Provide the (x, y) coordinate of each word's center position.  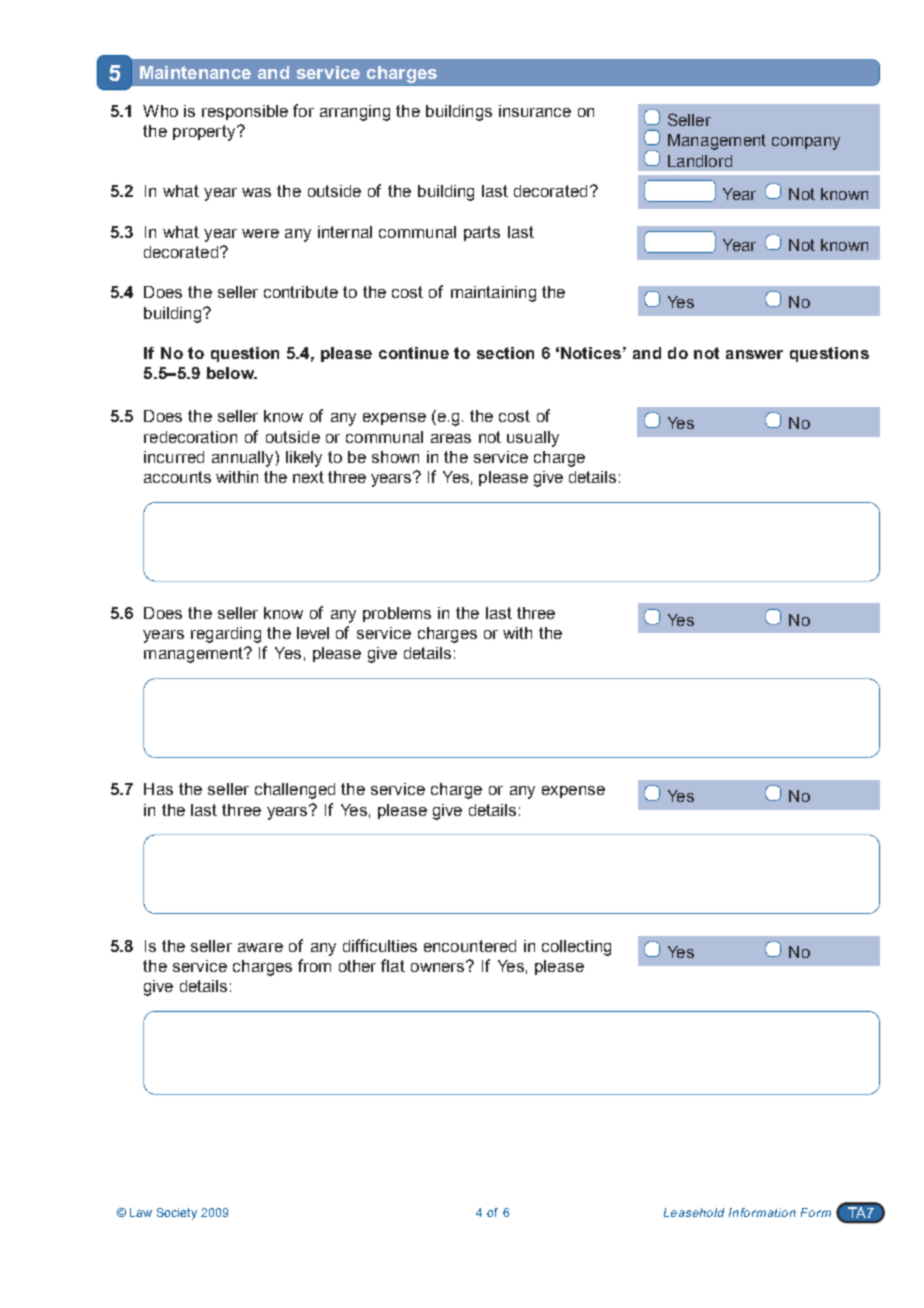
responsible (245, 112)
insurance (535, 111)
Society (177, 1214)
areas (451, 438)
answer (754, 354)
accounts (177, 477)
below (231, 373)
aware (260, 947)
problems (397, 614)
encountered (470, 946)
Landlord (700, 161)
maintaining (493, 294)
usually (533, 439)
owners (439, 966)
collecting (576, 948)
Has (158, 789)
